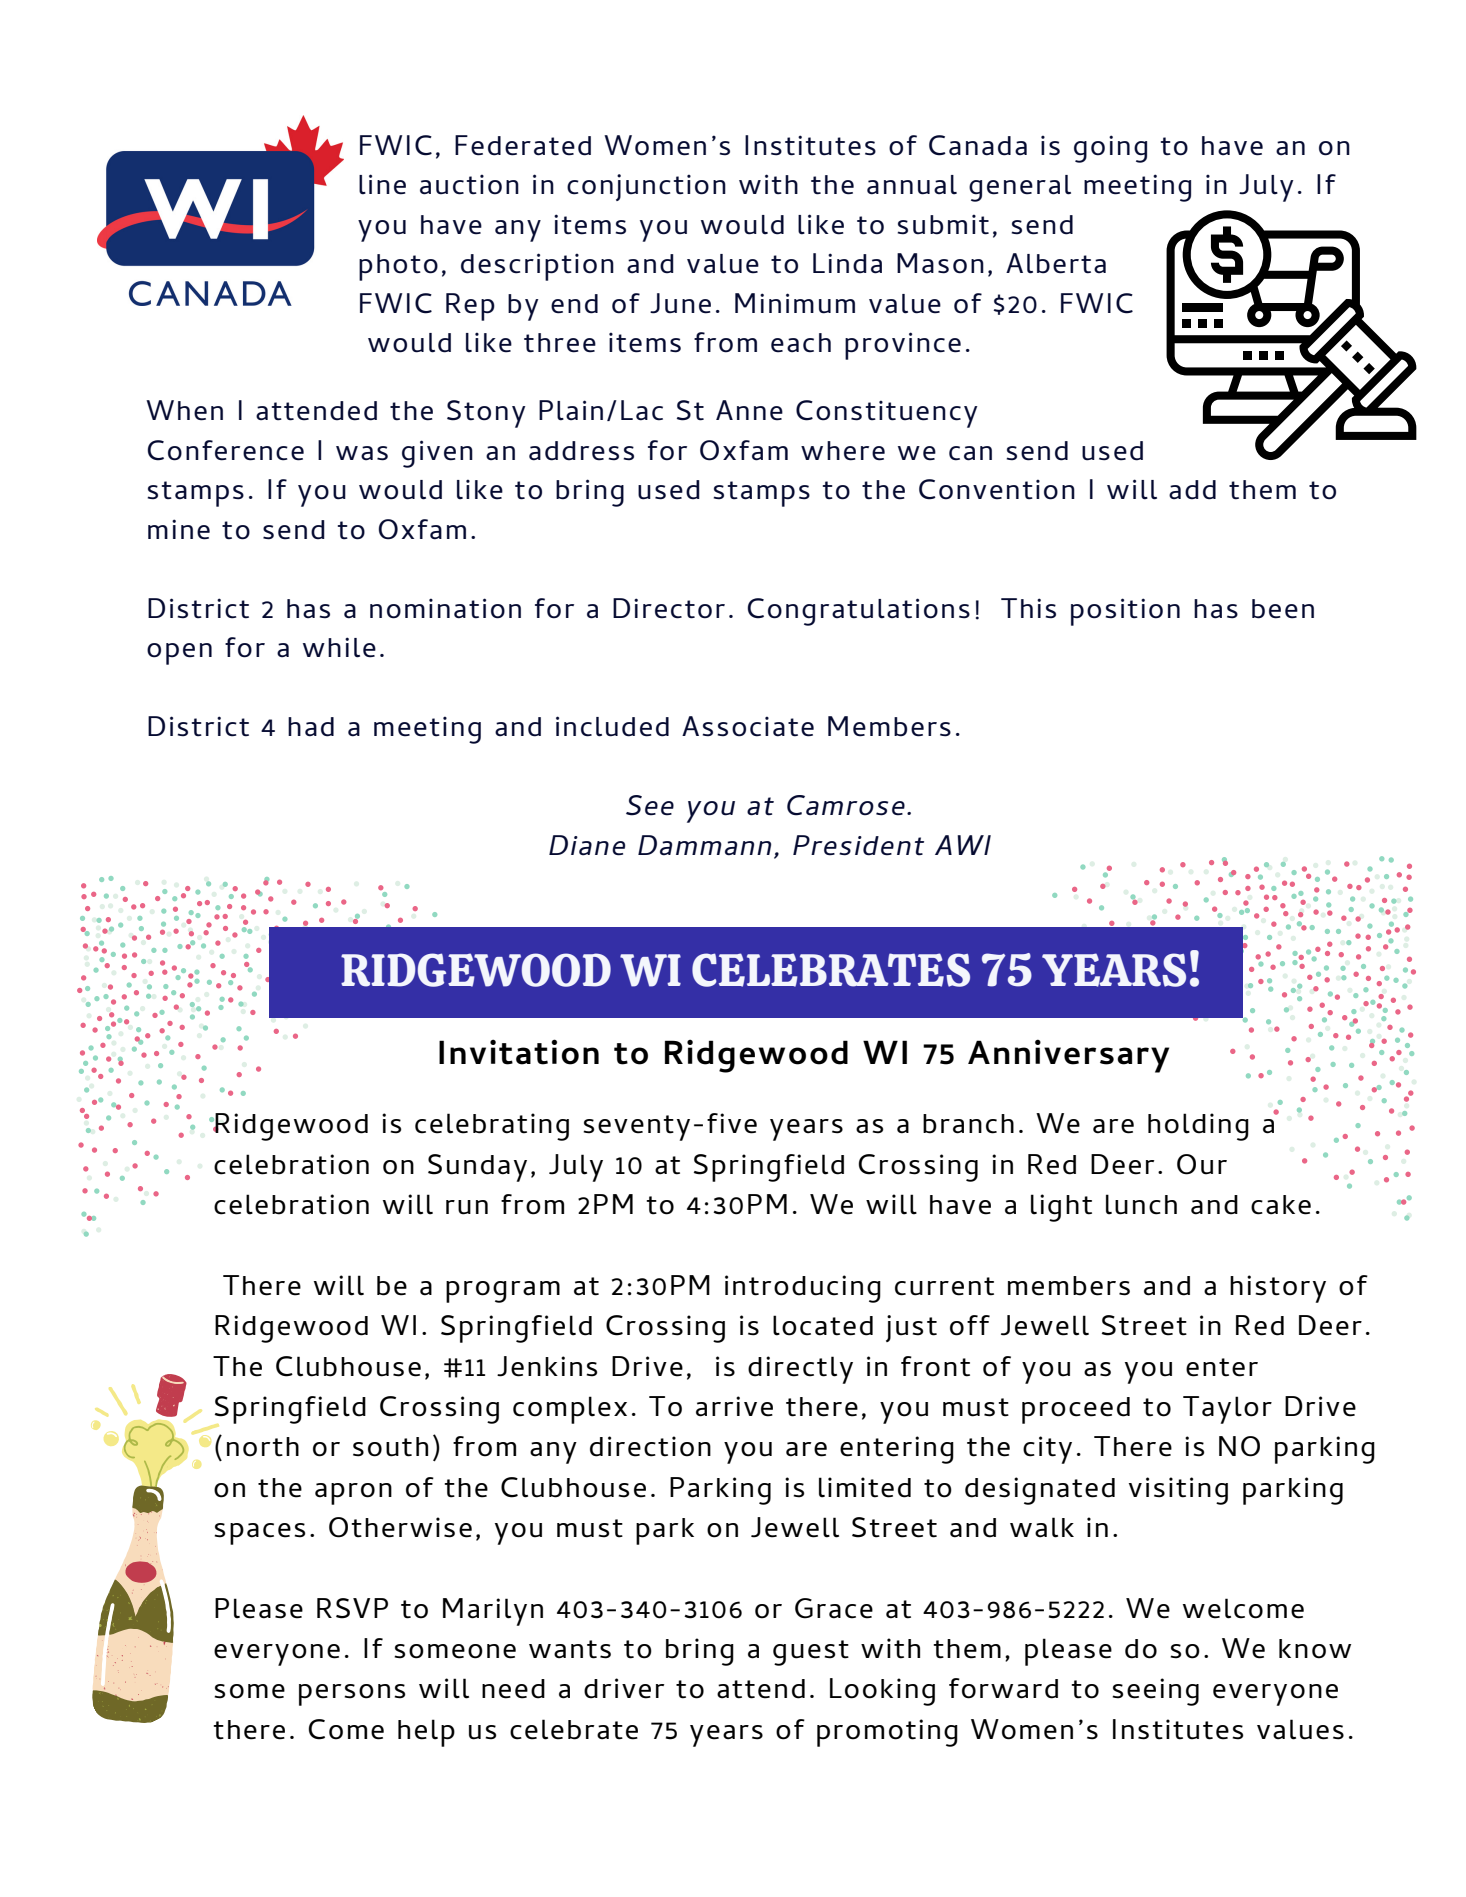 The width and height of the screenshot is (1466, 1897). Describe the element at coordinates (382, 184) in the screenshot. I see `line` at that location.
